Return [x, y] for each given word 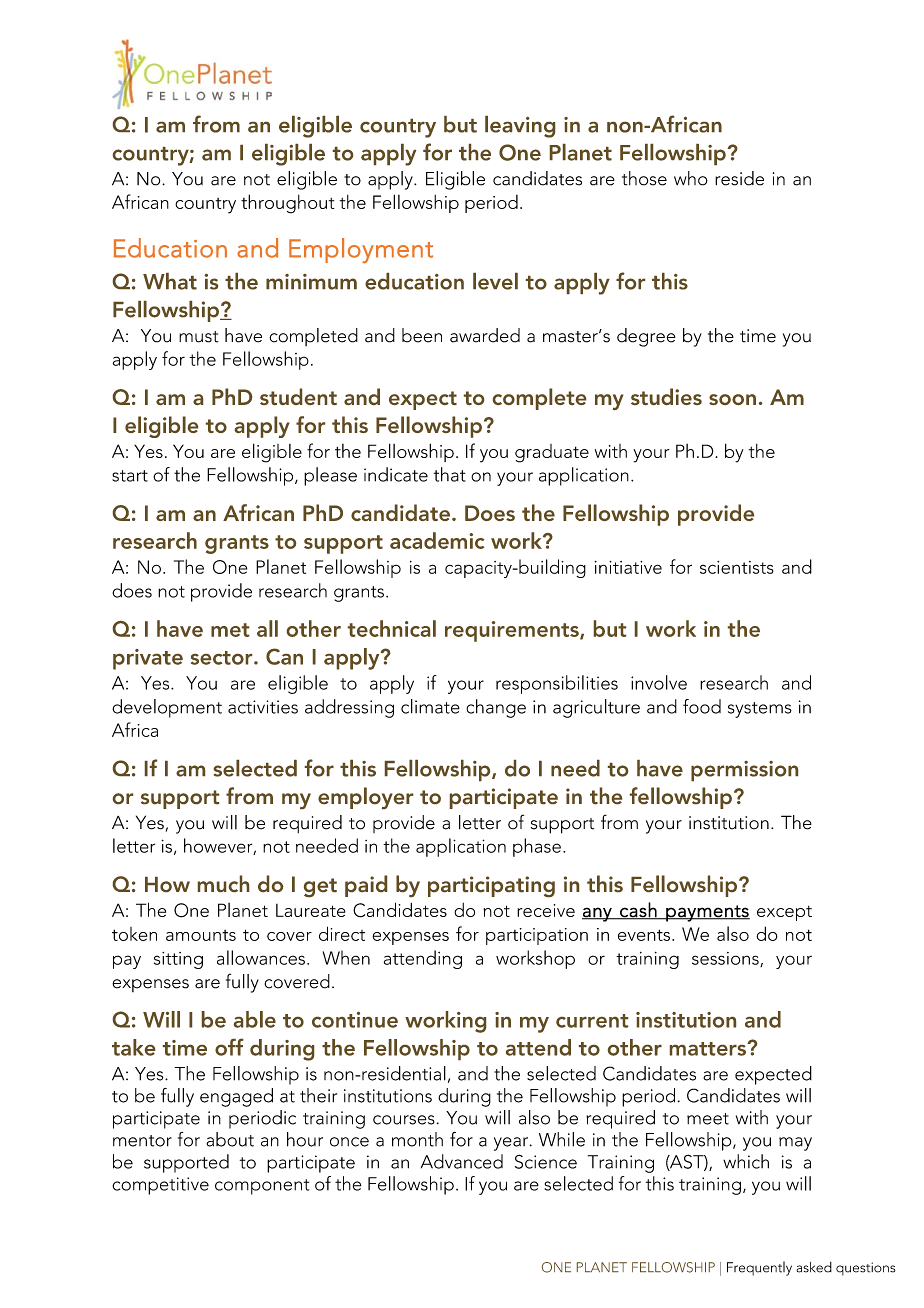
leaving [520, 127]
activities [263, 707]
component [262, 1187]
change [496, 708]
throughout [287, 204]
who [691, 178]
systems [760, 710]
